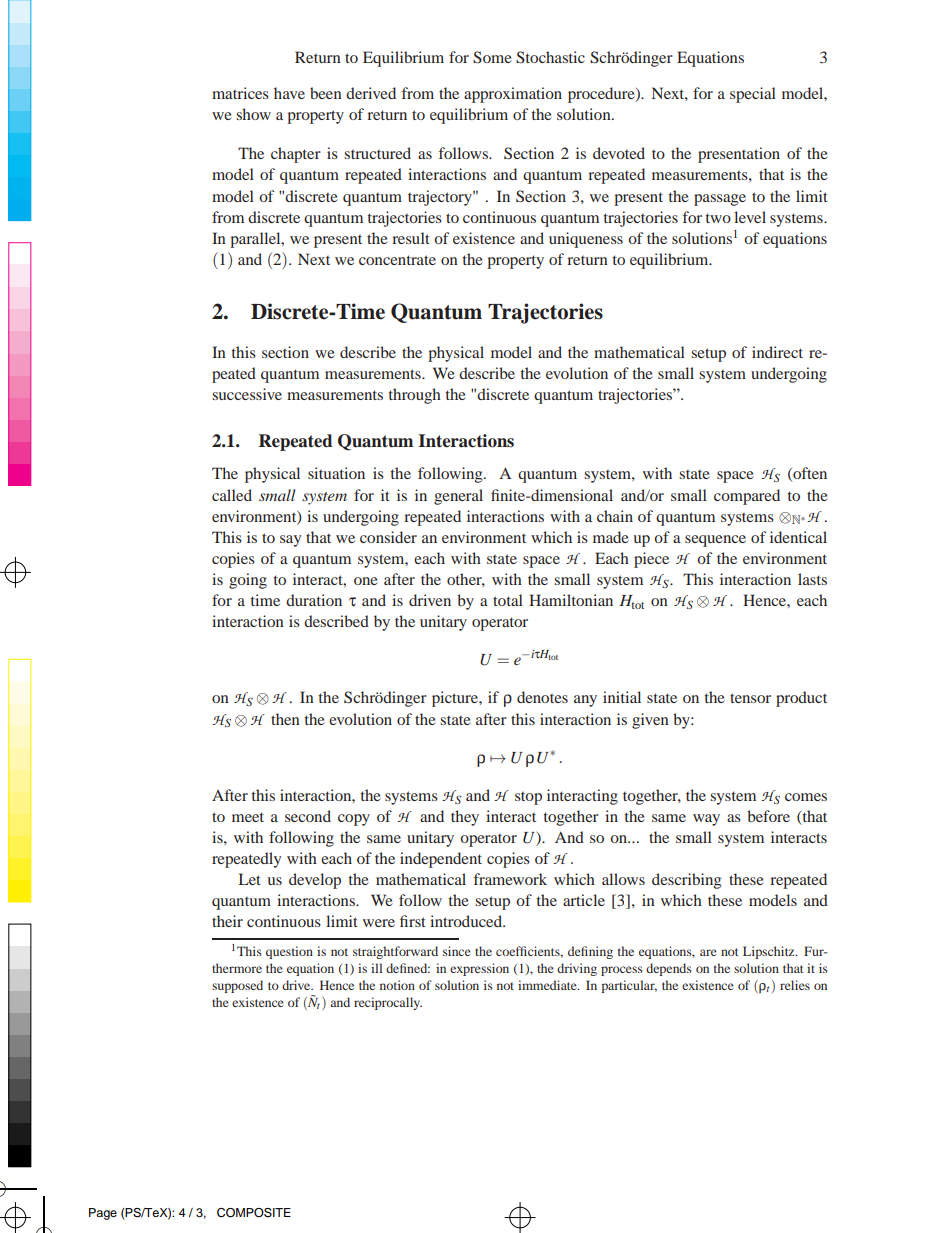 Image resolution: width=952 pixels, height=1233 pixels. What do you see at coordinates (492, 57) in the document?
I see `Some` at bounding box center [492, 57].
